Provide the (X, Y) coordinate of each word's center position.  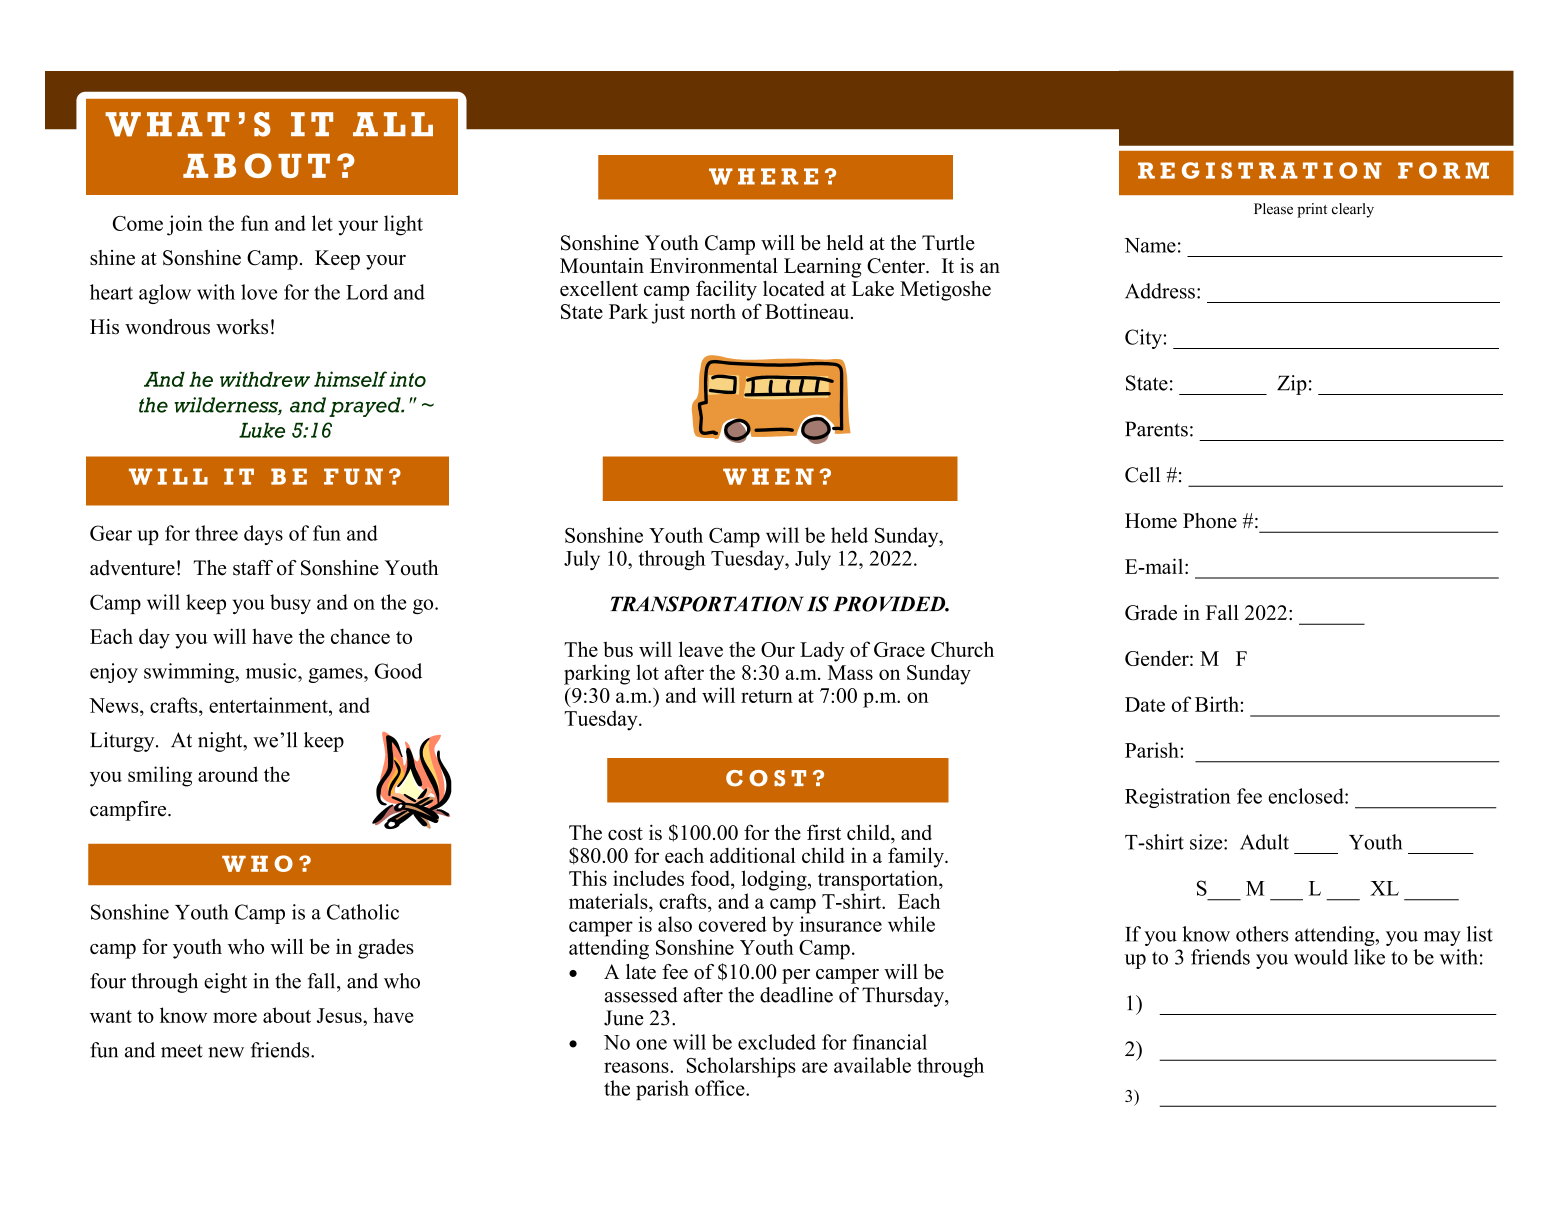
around (228, 774)
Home (1151, 520)
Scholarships (741, 1067)
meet (182, 1051)
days (263, 535)
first (824, 832)
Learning (822, 268)
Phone (1210, 520)
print (1312, 210)
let (322, 223)
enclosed (1307, 796)
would (1321, 957)
